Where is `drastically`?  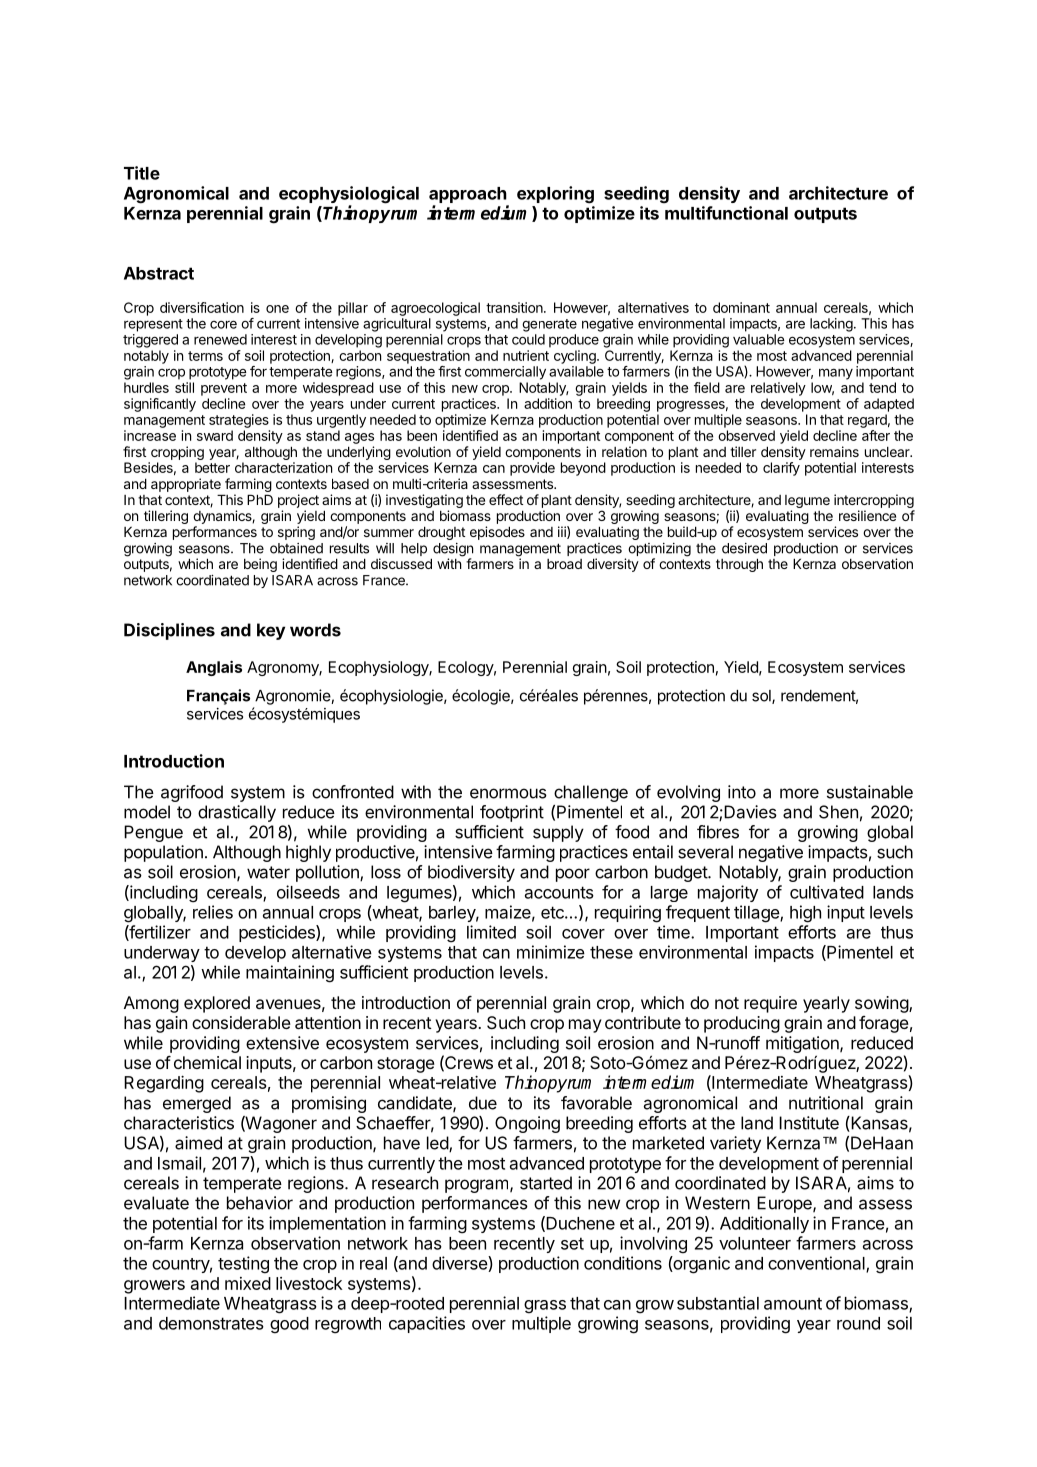
drastically is located at coordinates (237, 813).
